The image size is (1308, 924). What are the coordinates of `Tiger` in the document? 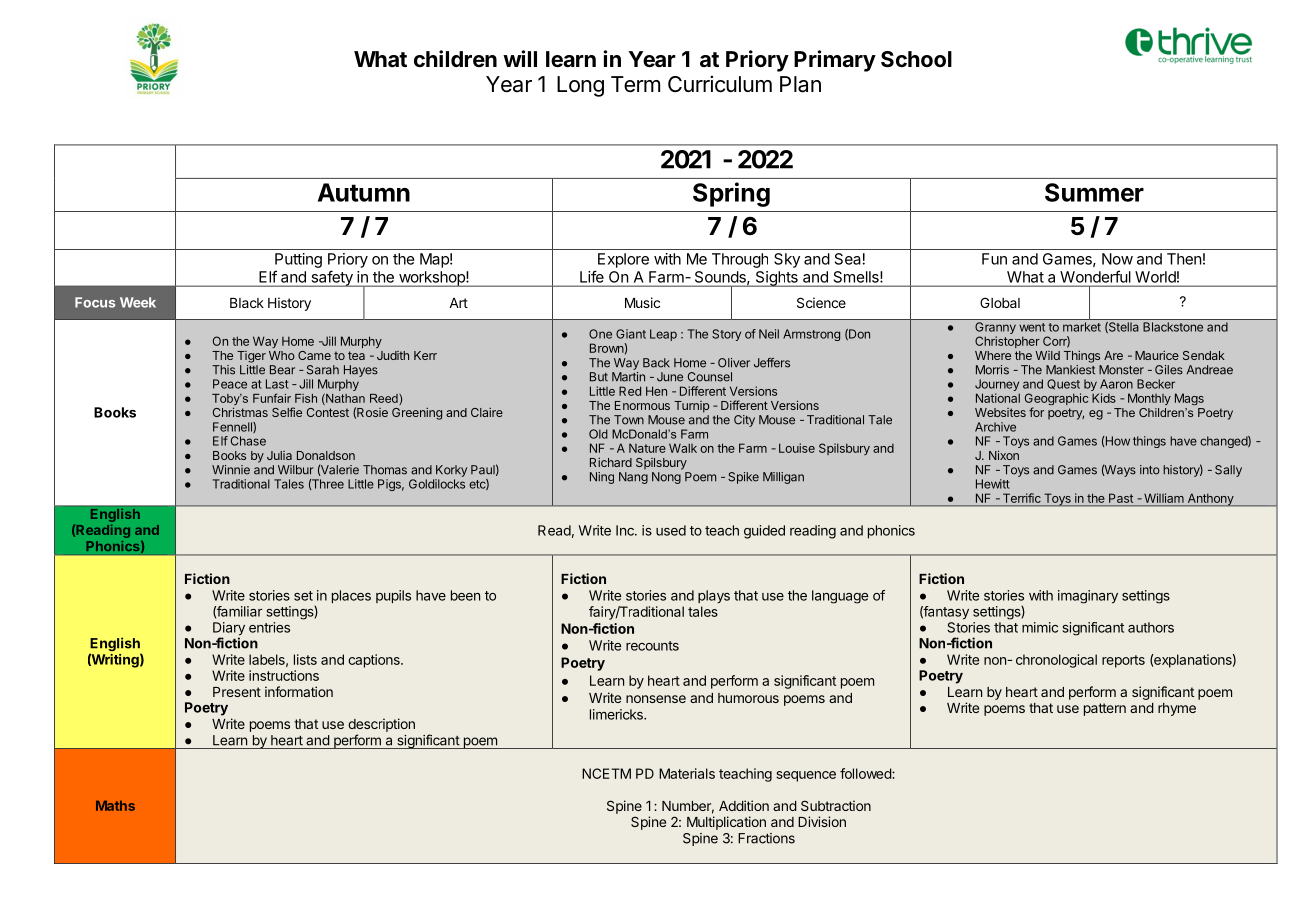 It's located at (251, 357).
